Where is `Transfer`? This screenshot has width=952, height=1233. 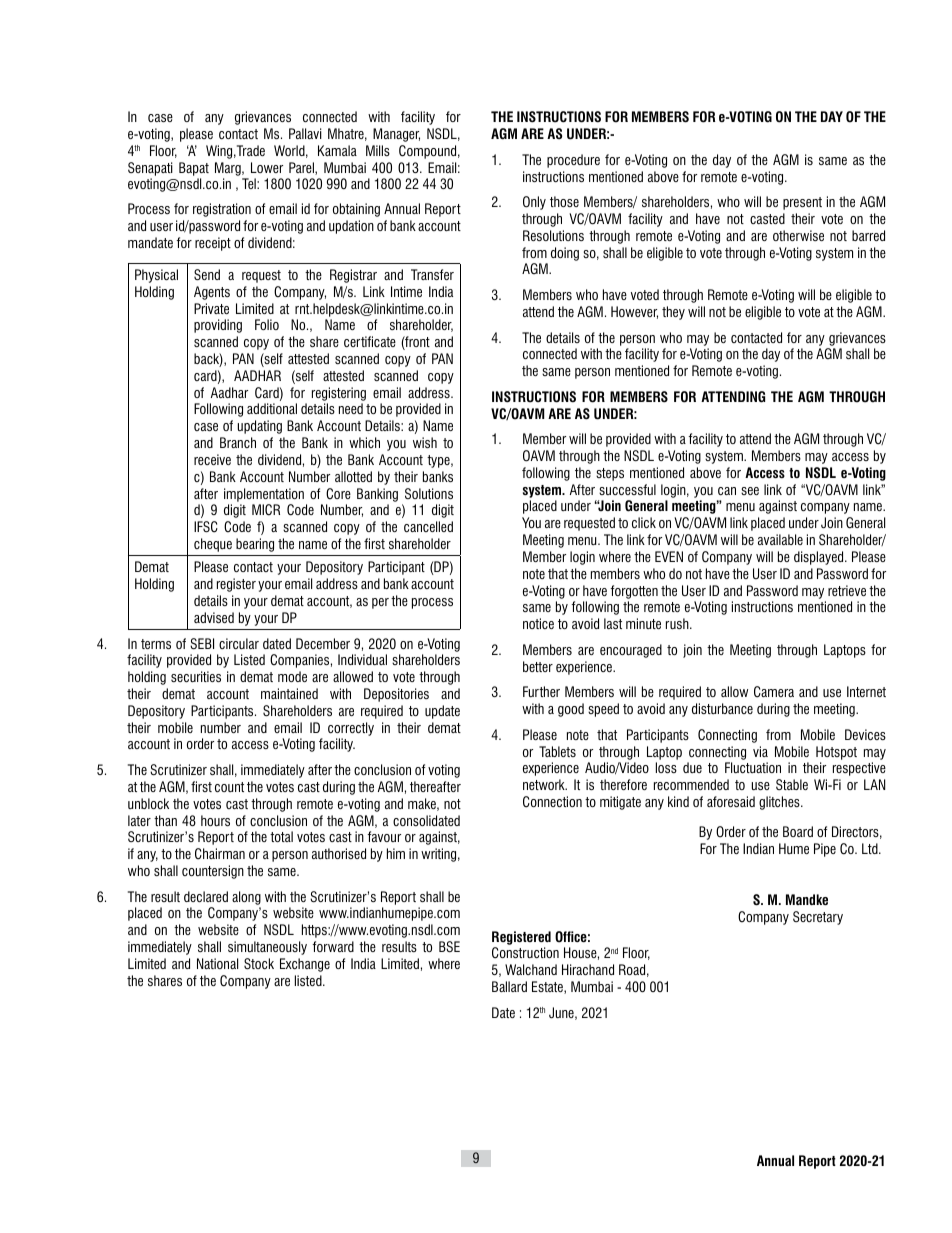
Transfer is located at coordinates (432, 274).
